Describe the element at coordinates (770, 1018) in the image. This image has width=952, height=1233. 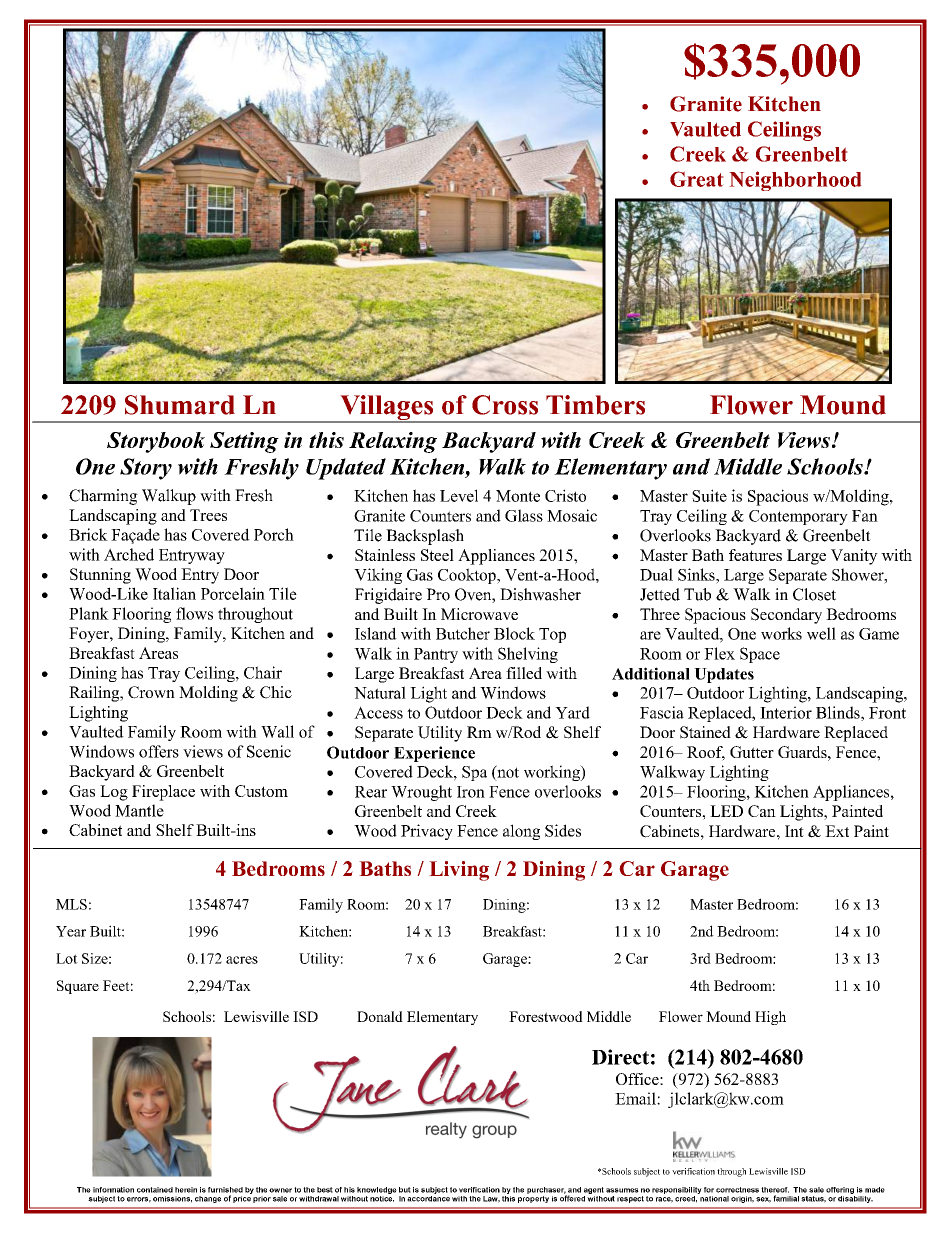
I see `High` at that location.
